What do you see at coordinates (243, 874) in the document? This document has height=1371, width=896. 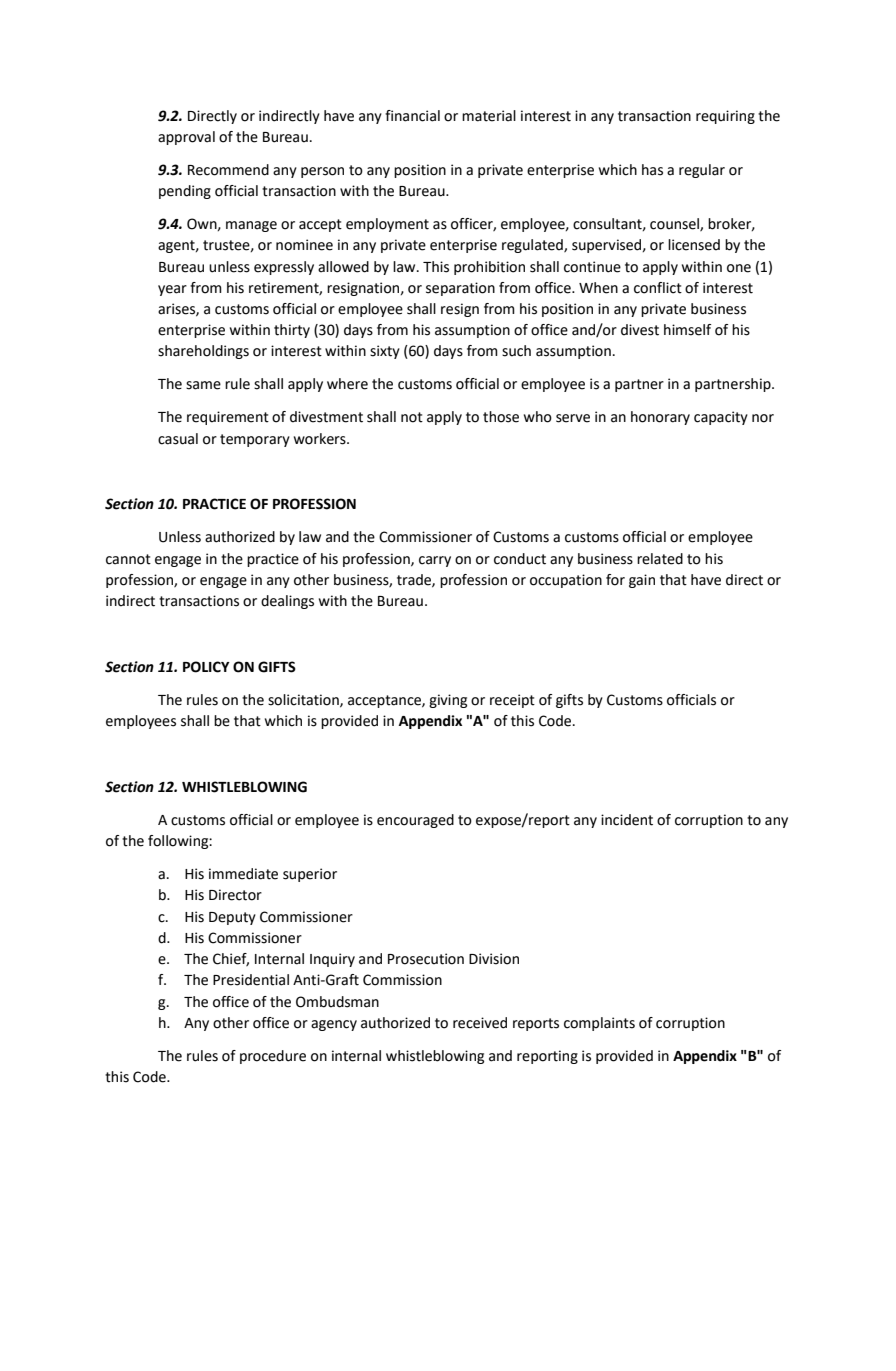 I see `immediate` at bounding box center [243, 874].
